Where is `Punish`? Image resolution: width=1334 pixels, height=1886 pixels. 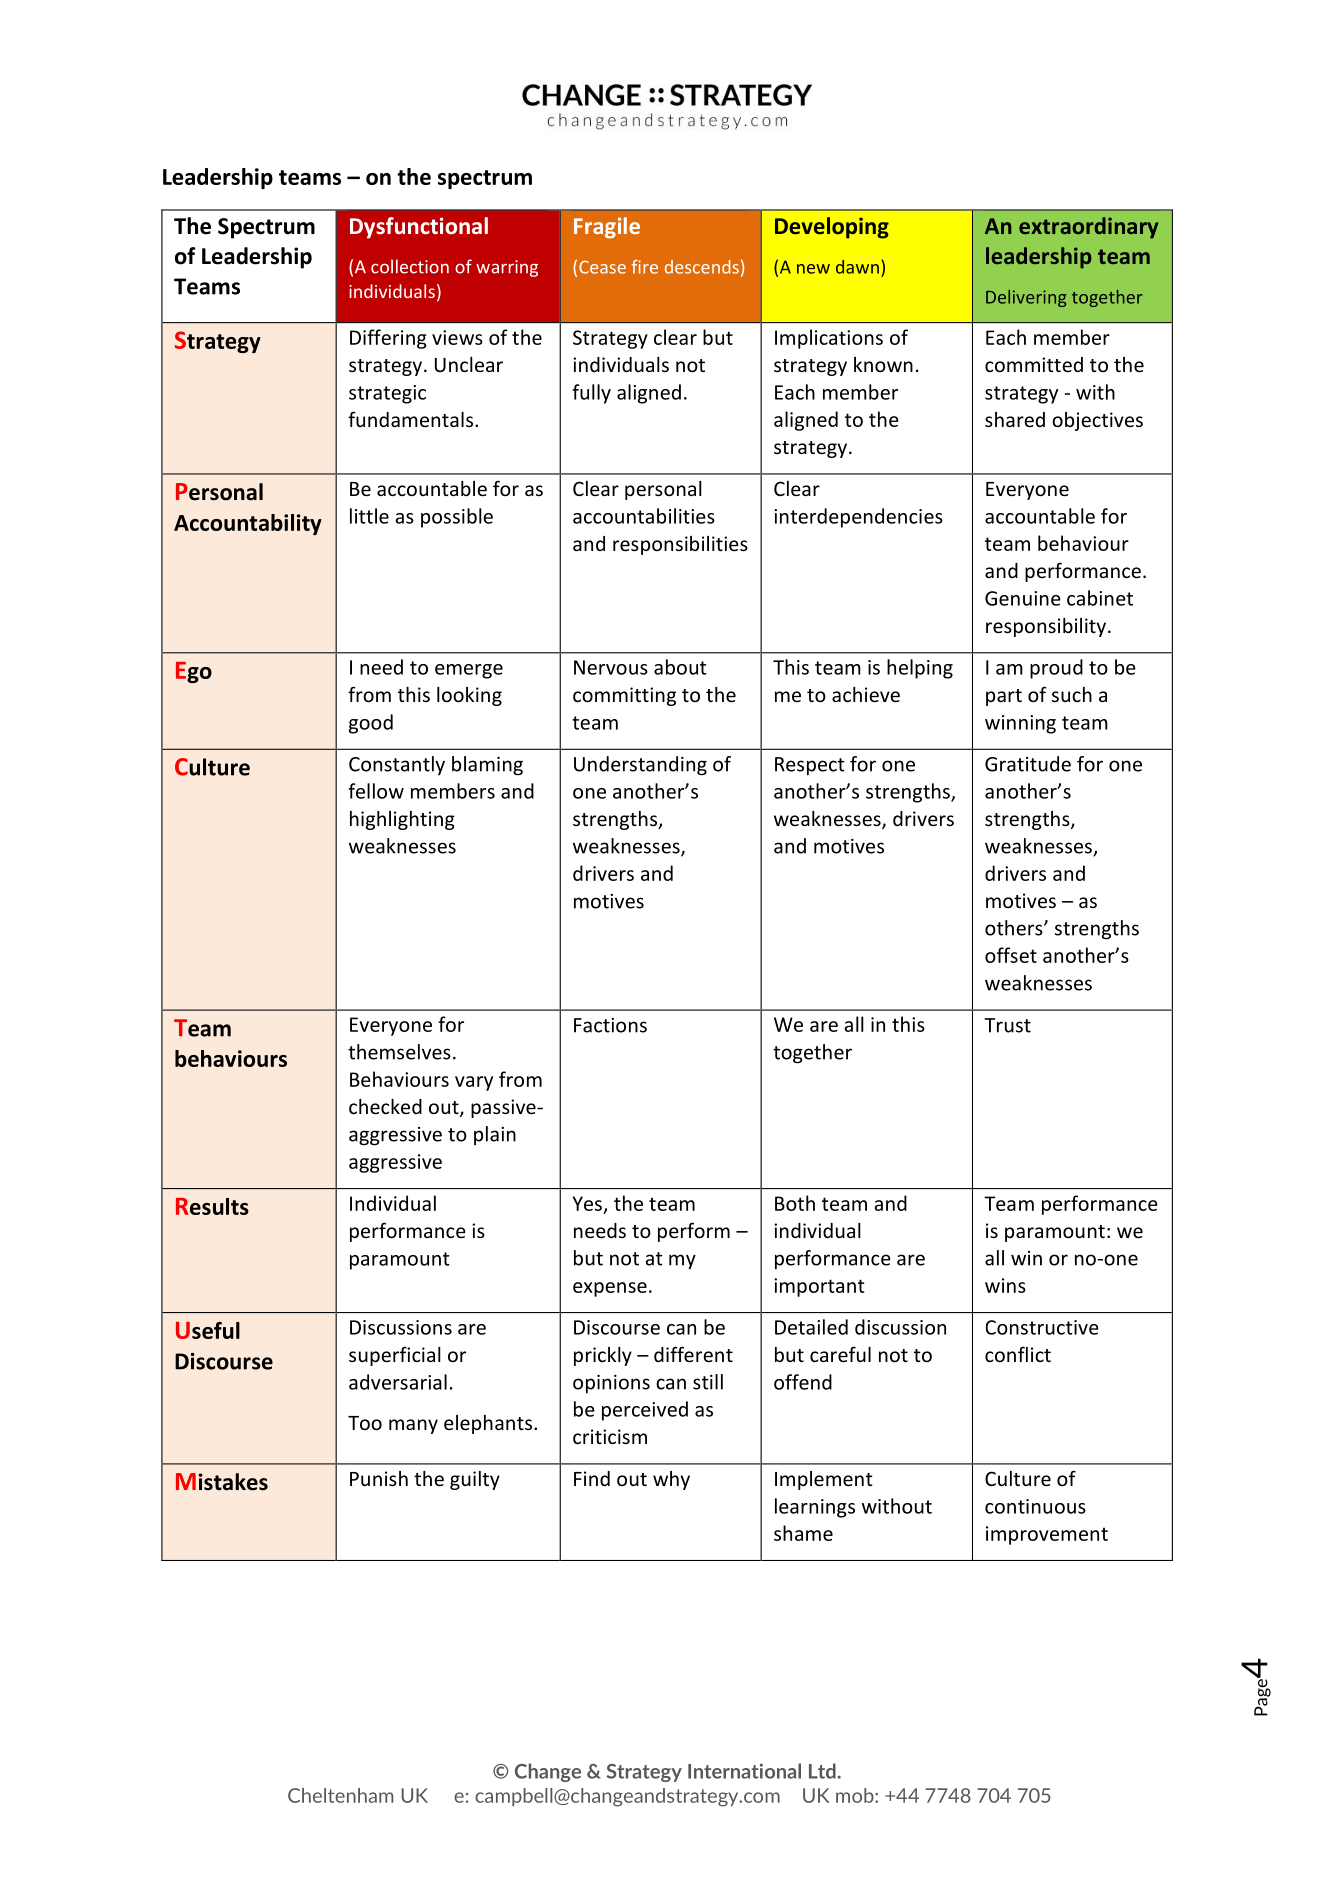
Punish is located at coordinates (379, 1478).
